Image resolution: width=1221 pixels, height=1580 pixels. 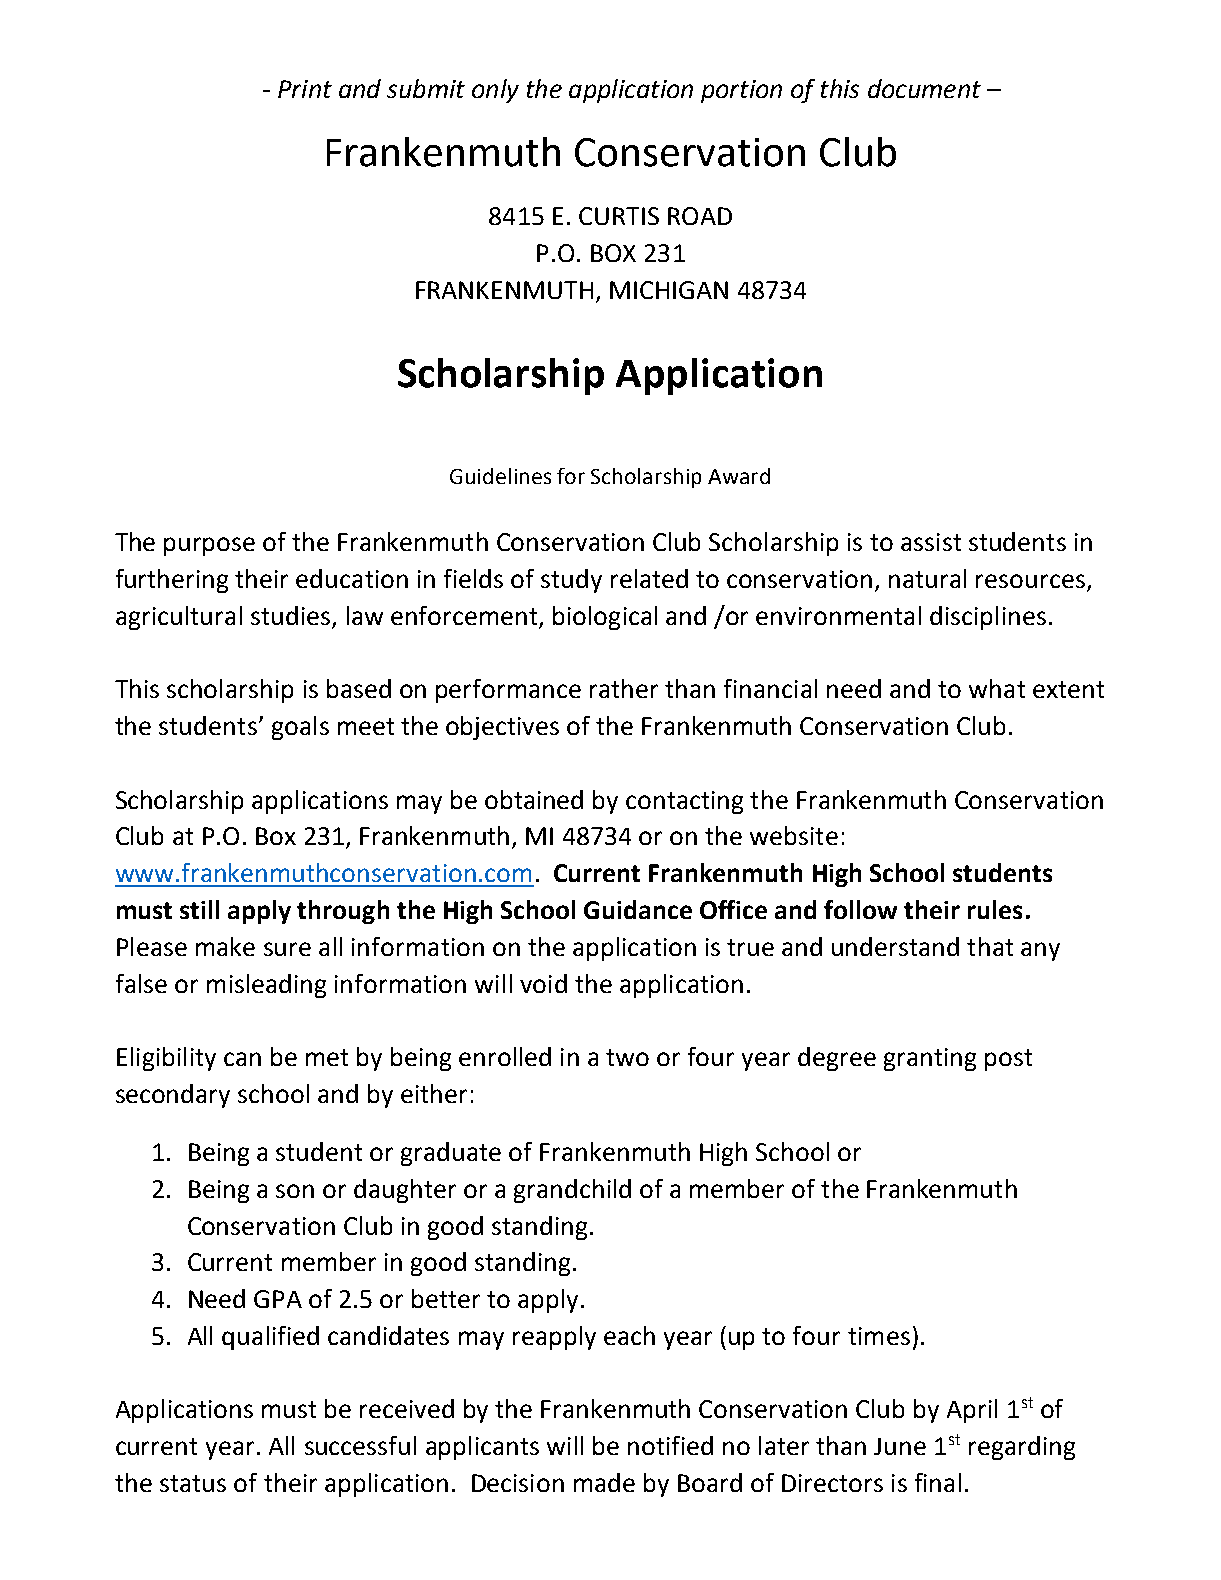 I want to click on CURTIS, so click(x=619, y=216).
